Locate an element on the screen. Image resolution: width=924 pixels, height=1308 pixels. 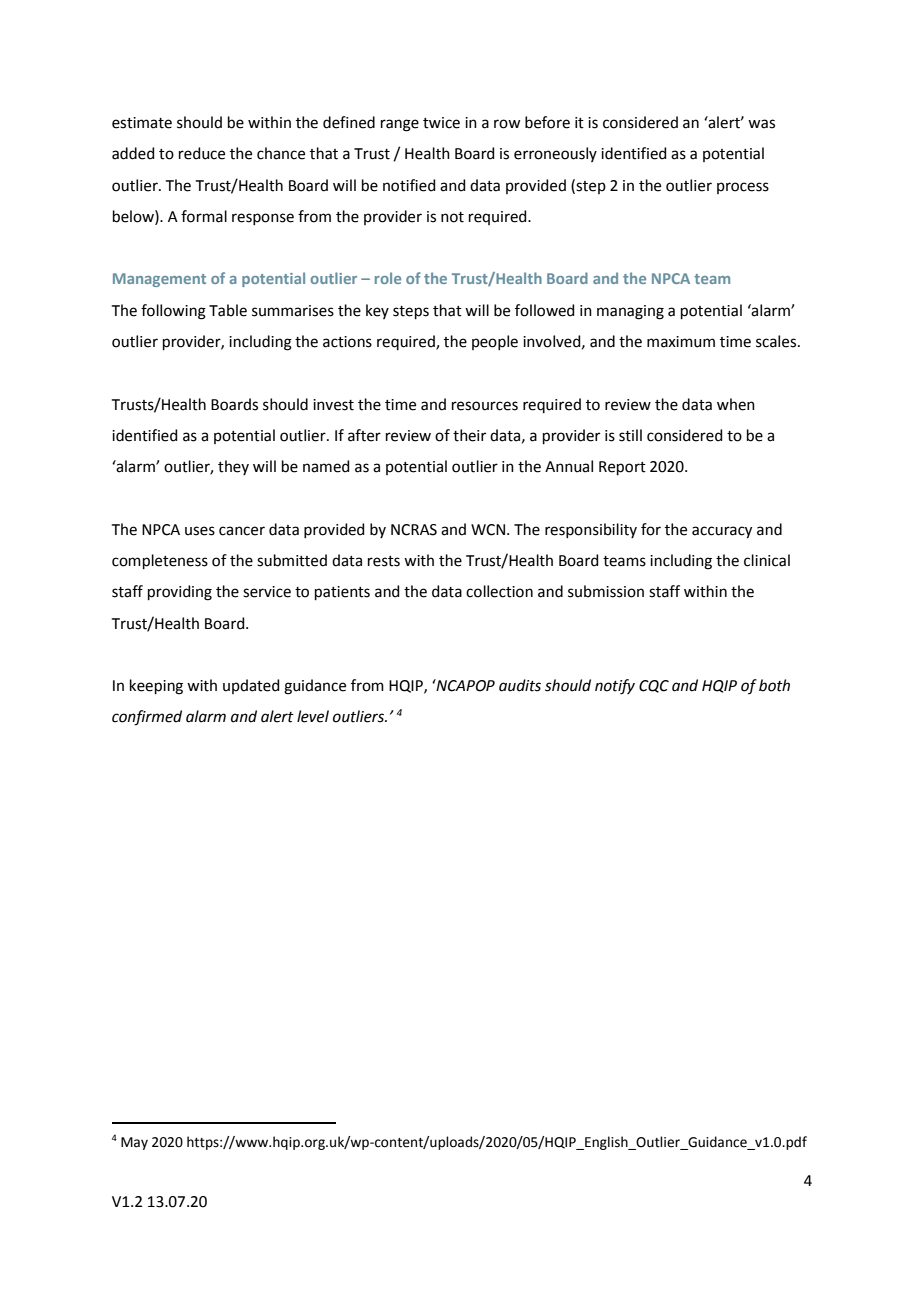
providing is located at coordinates (180, 593).
